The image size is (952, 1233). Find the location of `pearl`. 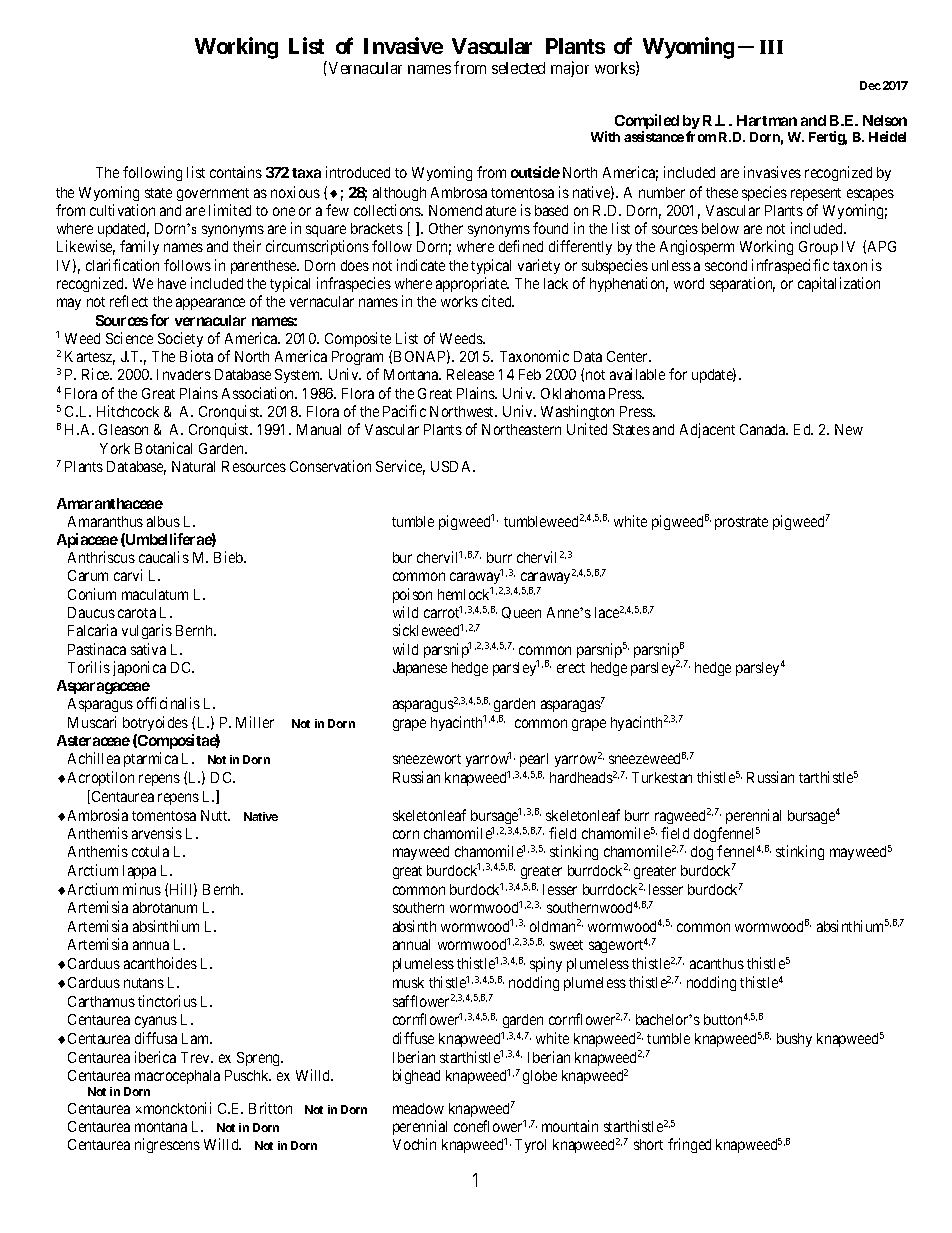

pearl is located at coordinates (534, 760).
